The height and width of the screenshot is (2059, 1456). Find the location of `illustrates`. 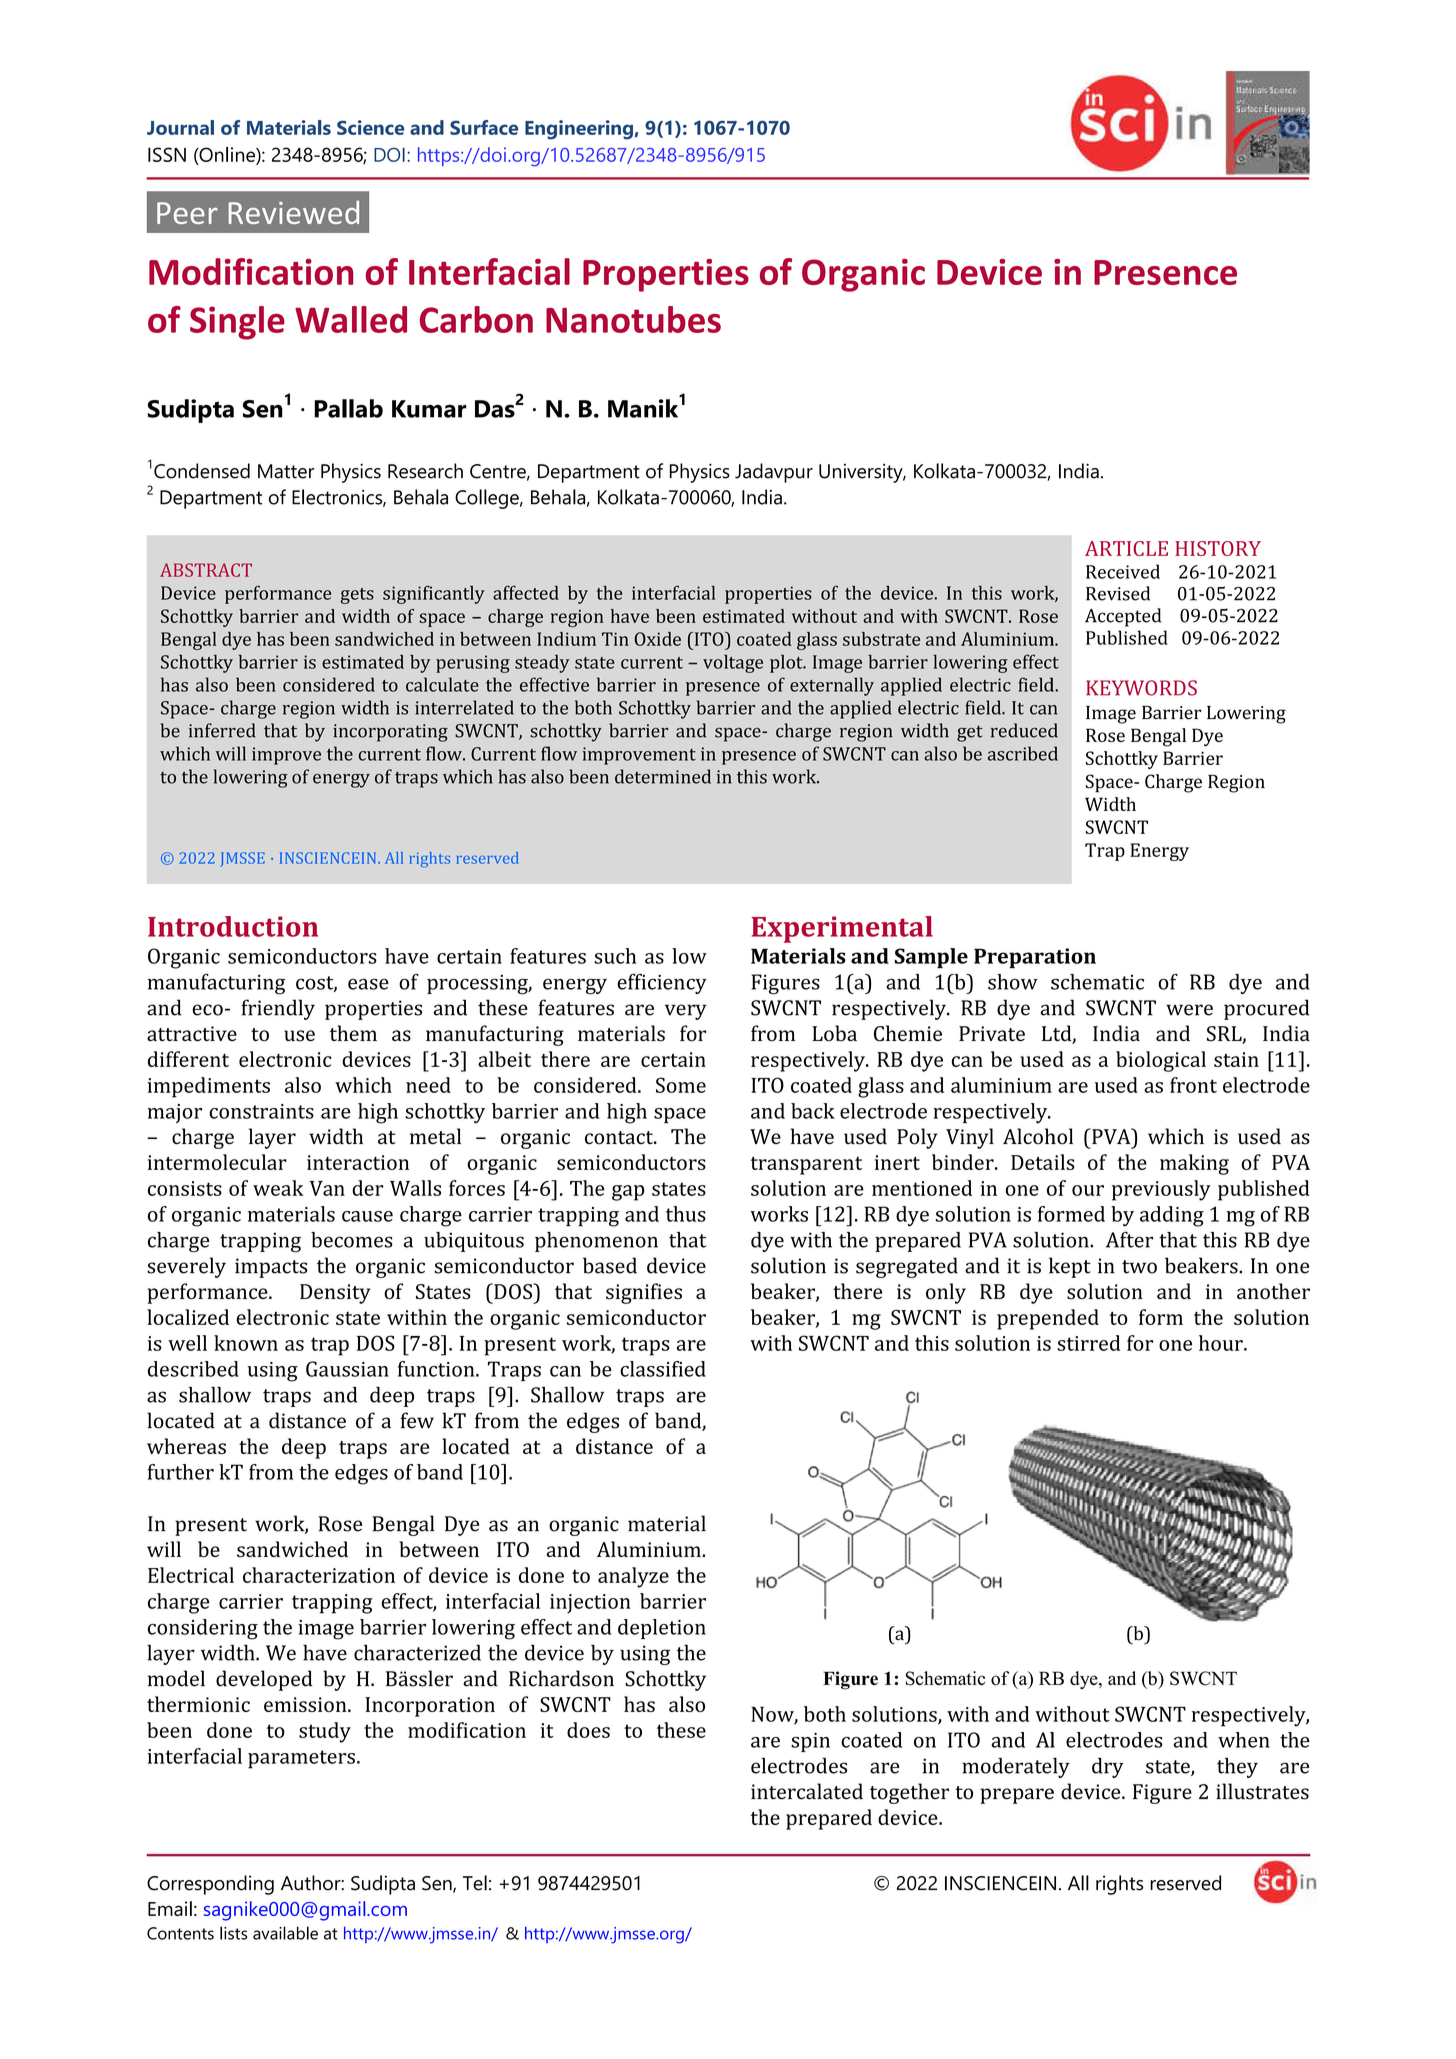

illustrates is located at coordinates (1262, 1791).
